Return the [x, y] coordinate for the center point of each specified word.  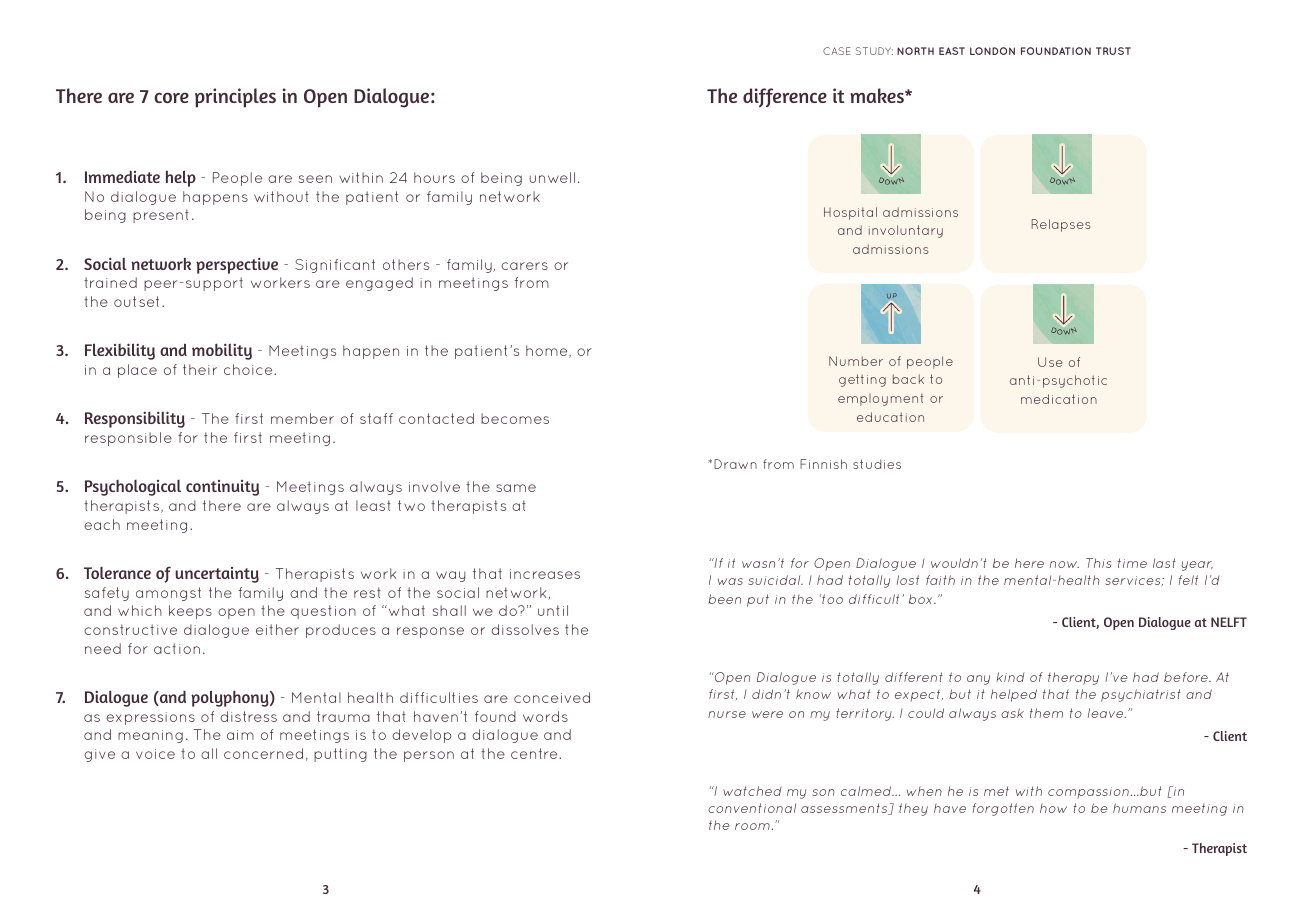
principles [235, 98]
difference [785, 97]
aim [240, 735]
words [545, 716]
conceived [552, 697]
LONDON [992, 51]
